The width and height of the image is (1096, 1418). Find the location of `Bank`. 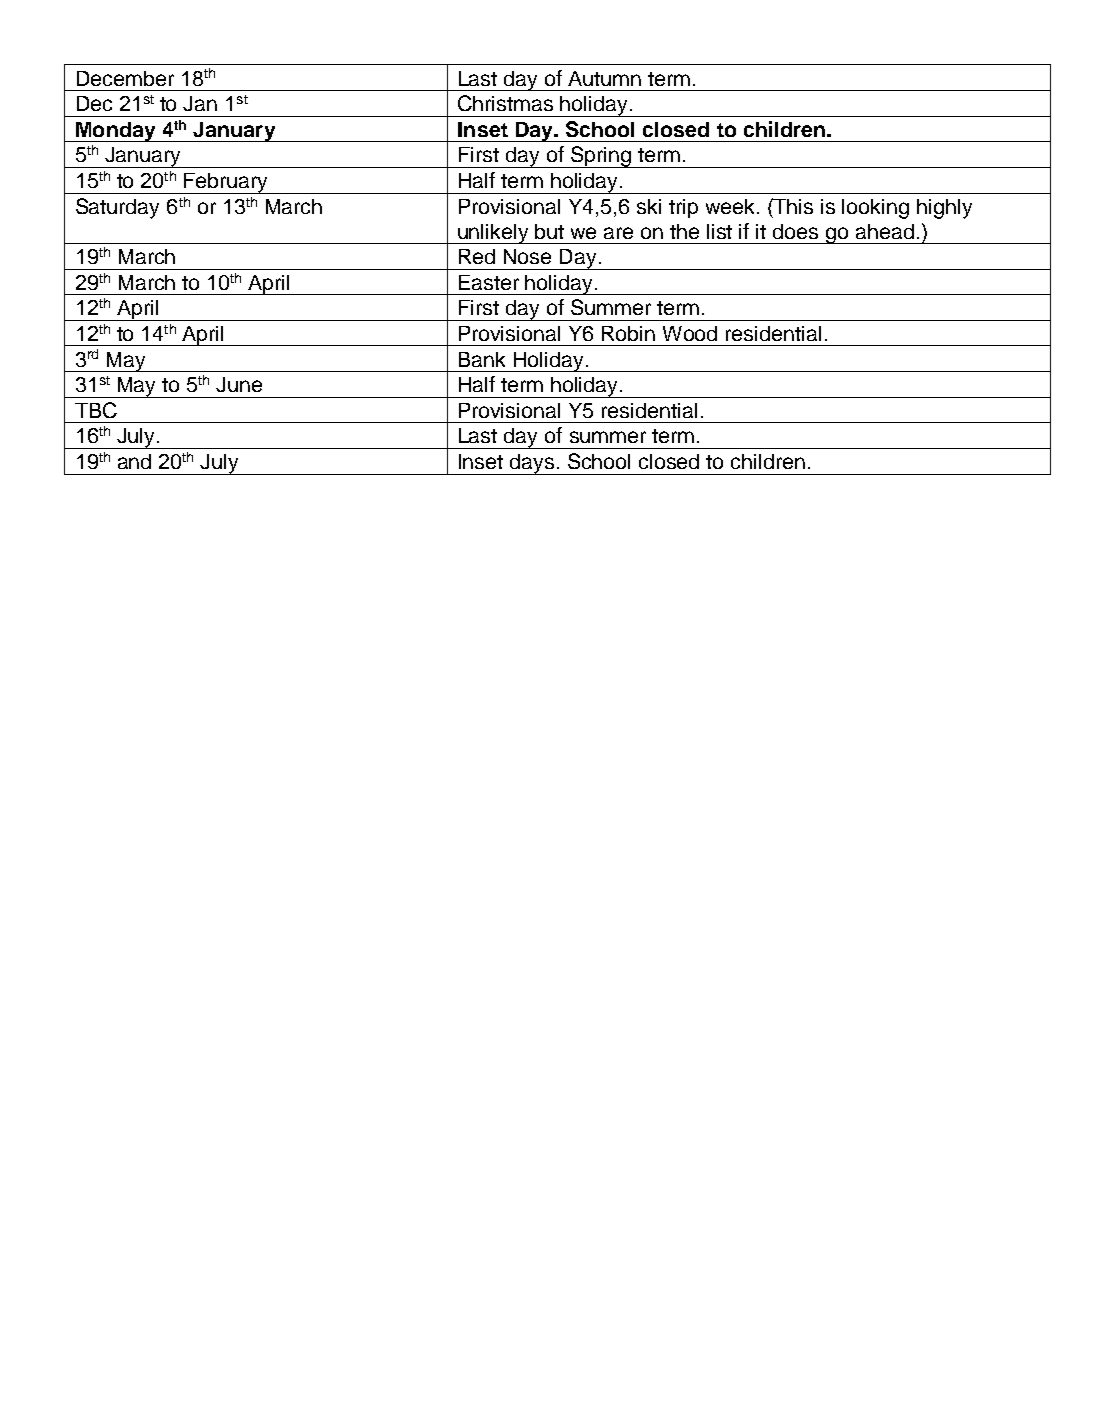

Bank is located at coordinates (482, 359).
